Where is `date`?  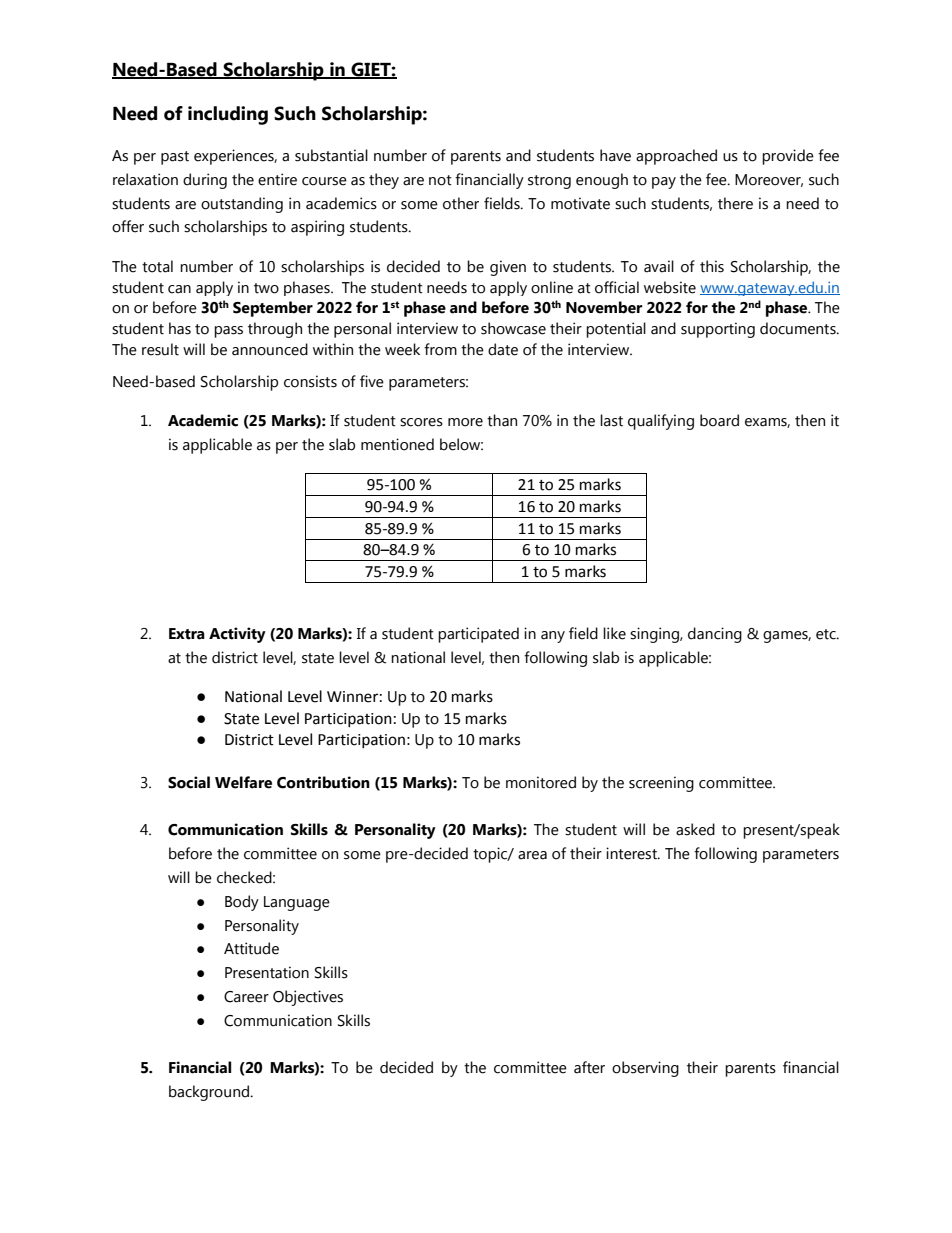
date is located at coordinates (503, 349).
